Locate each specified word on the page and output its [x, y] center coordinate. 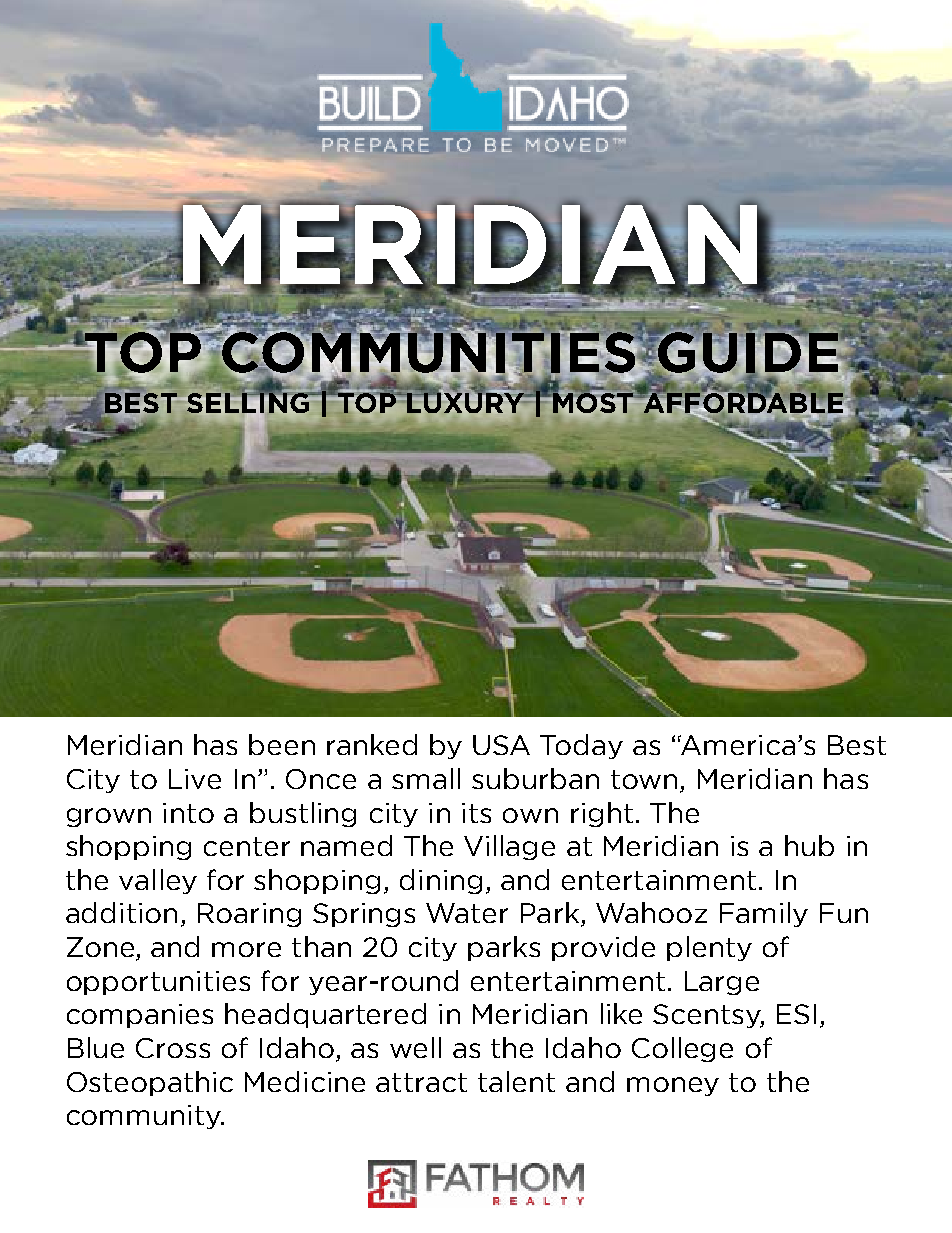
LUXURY [466, 402]
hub [809, 845]
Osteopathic [150, 1083]
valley [158, 881]
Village [509, 847]
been [282, 744]
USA [501, 745]
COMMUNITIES [429, 352]
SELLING [249, 403]
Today [581, 746]
